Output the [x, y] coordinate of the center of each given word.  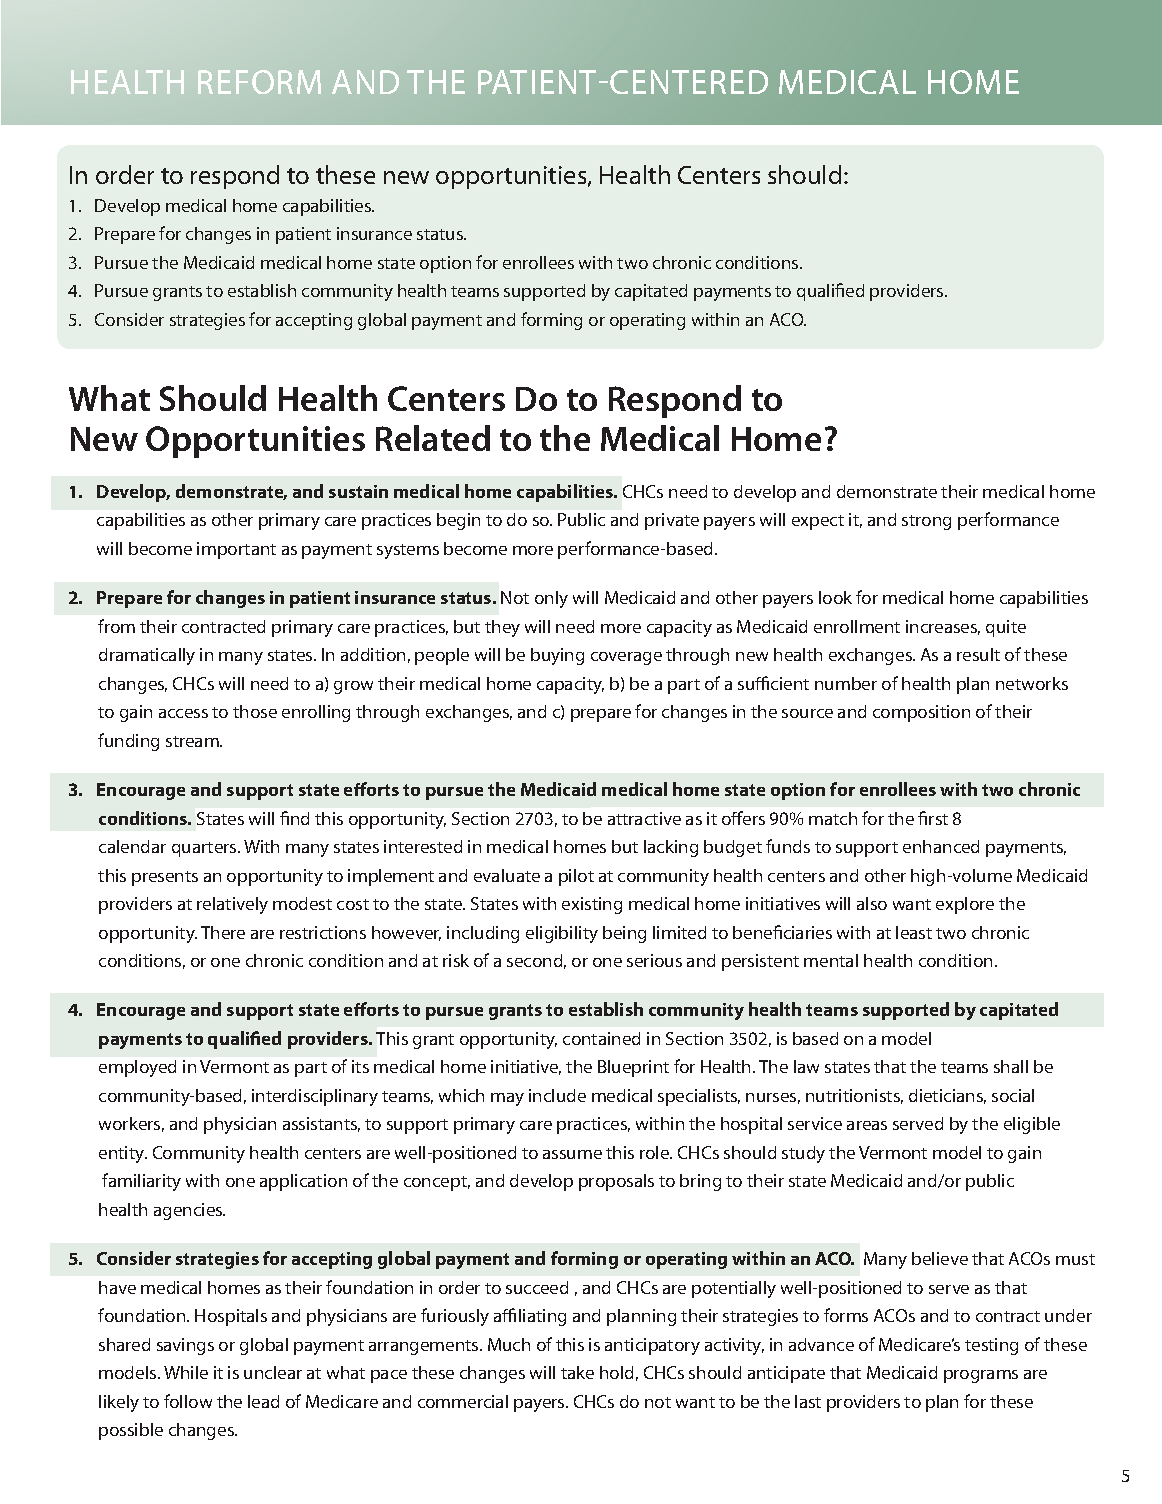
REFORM [259, 82]
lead [263, 1401]
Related [433, 438]
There [223, 932]
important [236, 550]
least [914, 932]
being [624, 934]
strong [926, 522]
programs [981, 1376]
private [672, 521]
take [577, 1372]
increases [943, 627]
